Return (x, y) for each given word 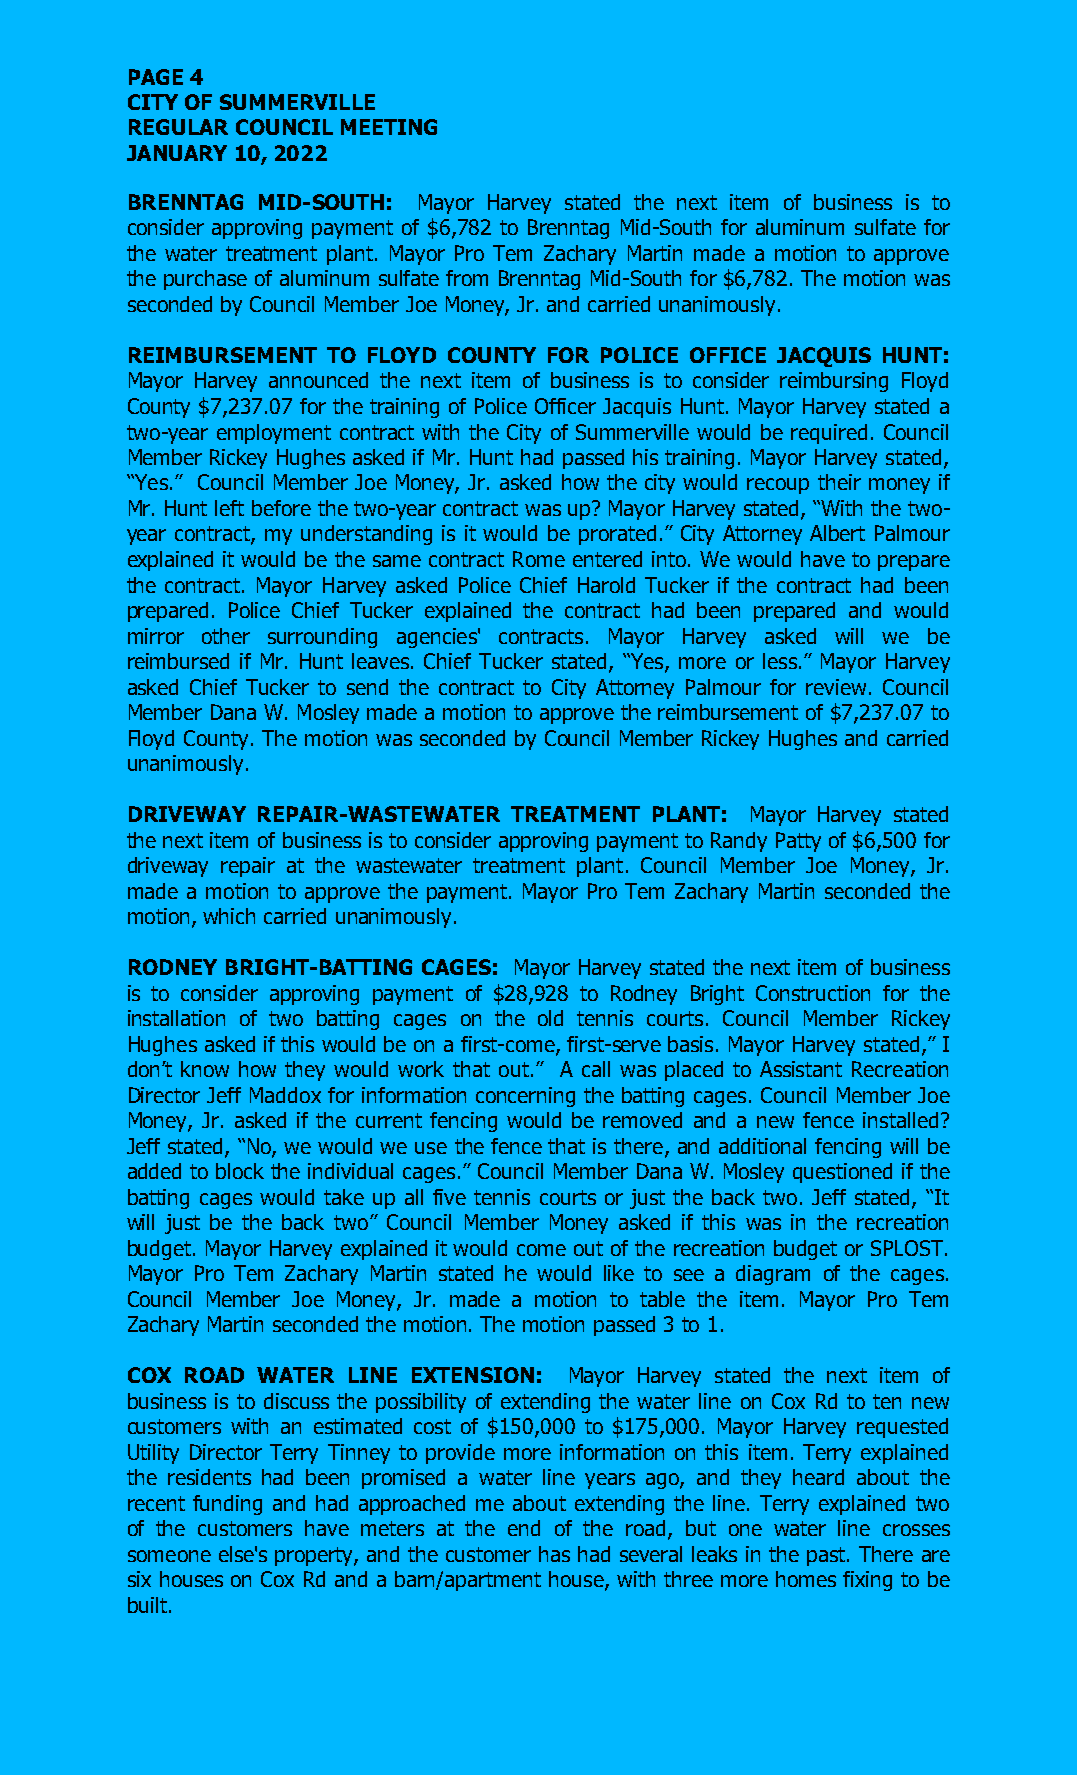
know (205, 1069)
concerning (525, 1097)
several (651, 1554)
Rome (539, 559)
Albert (837, 533)
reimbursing (834, 382)
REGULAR (178, 127)
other (226, 636)
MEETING (389, 127)
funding (227, 1505)
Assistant (801, 1069)
